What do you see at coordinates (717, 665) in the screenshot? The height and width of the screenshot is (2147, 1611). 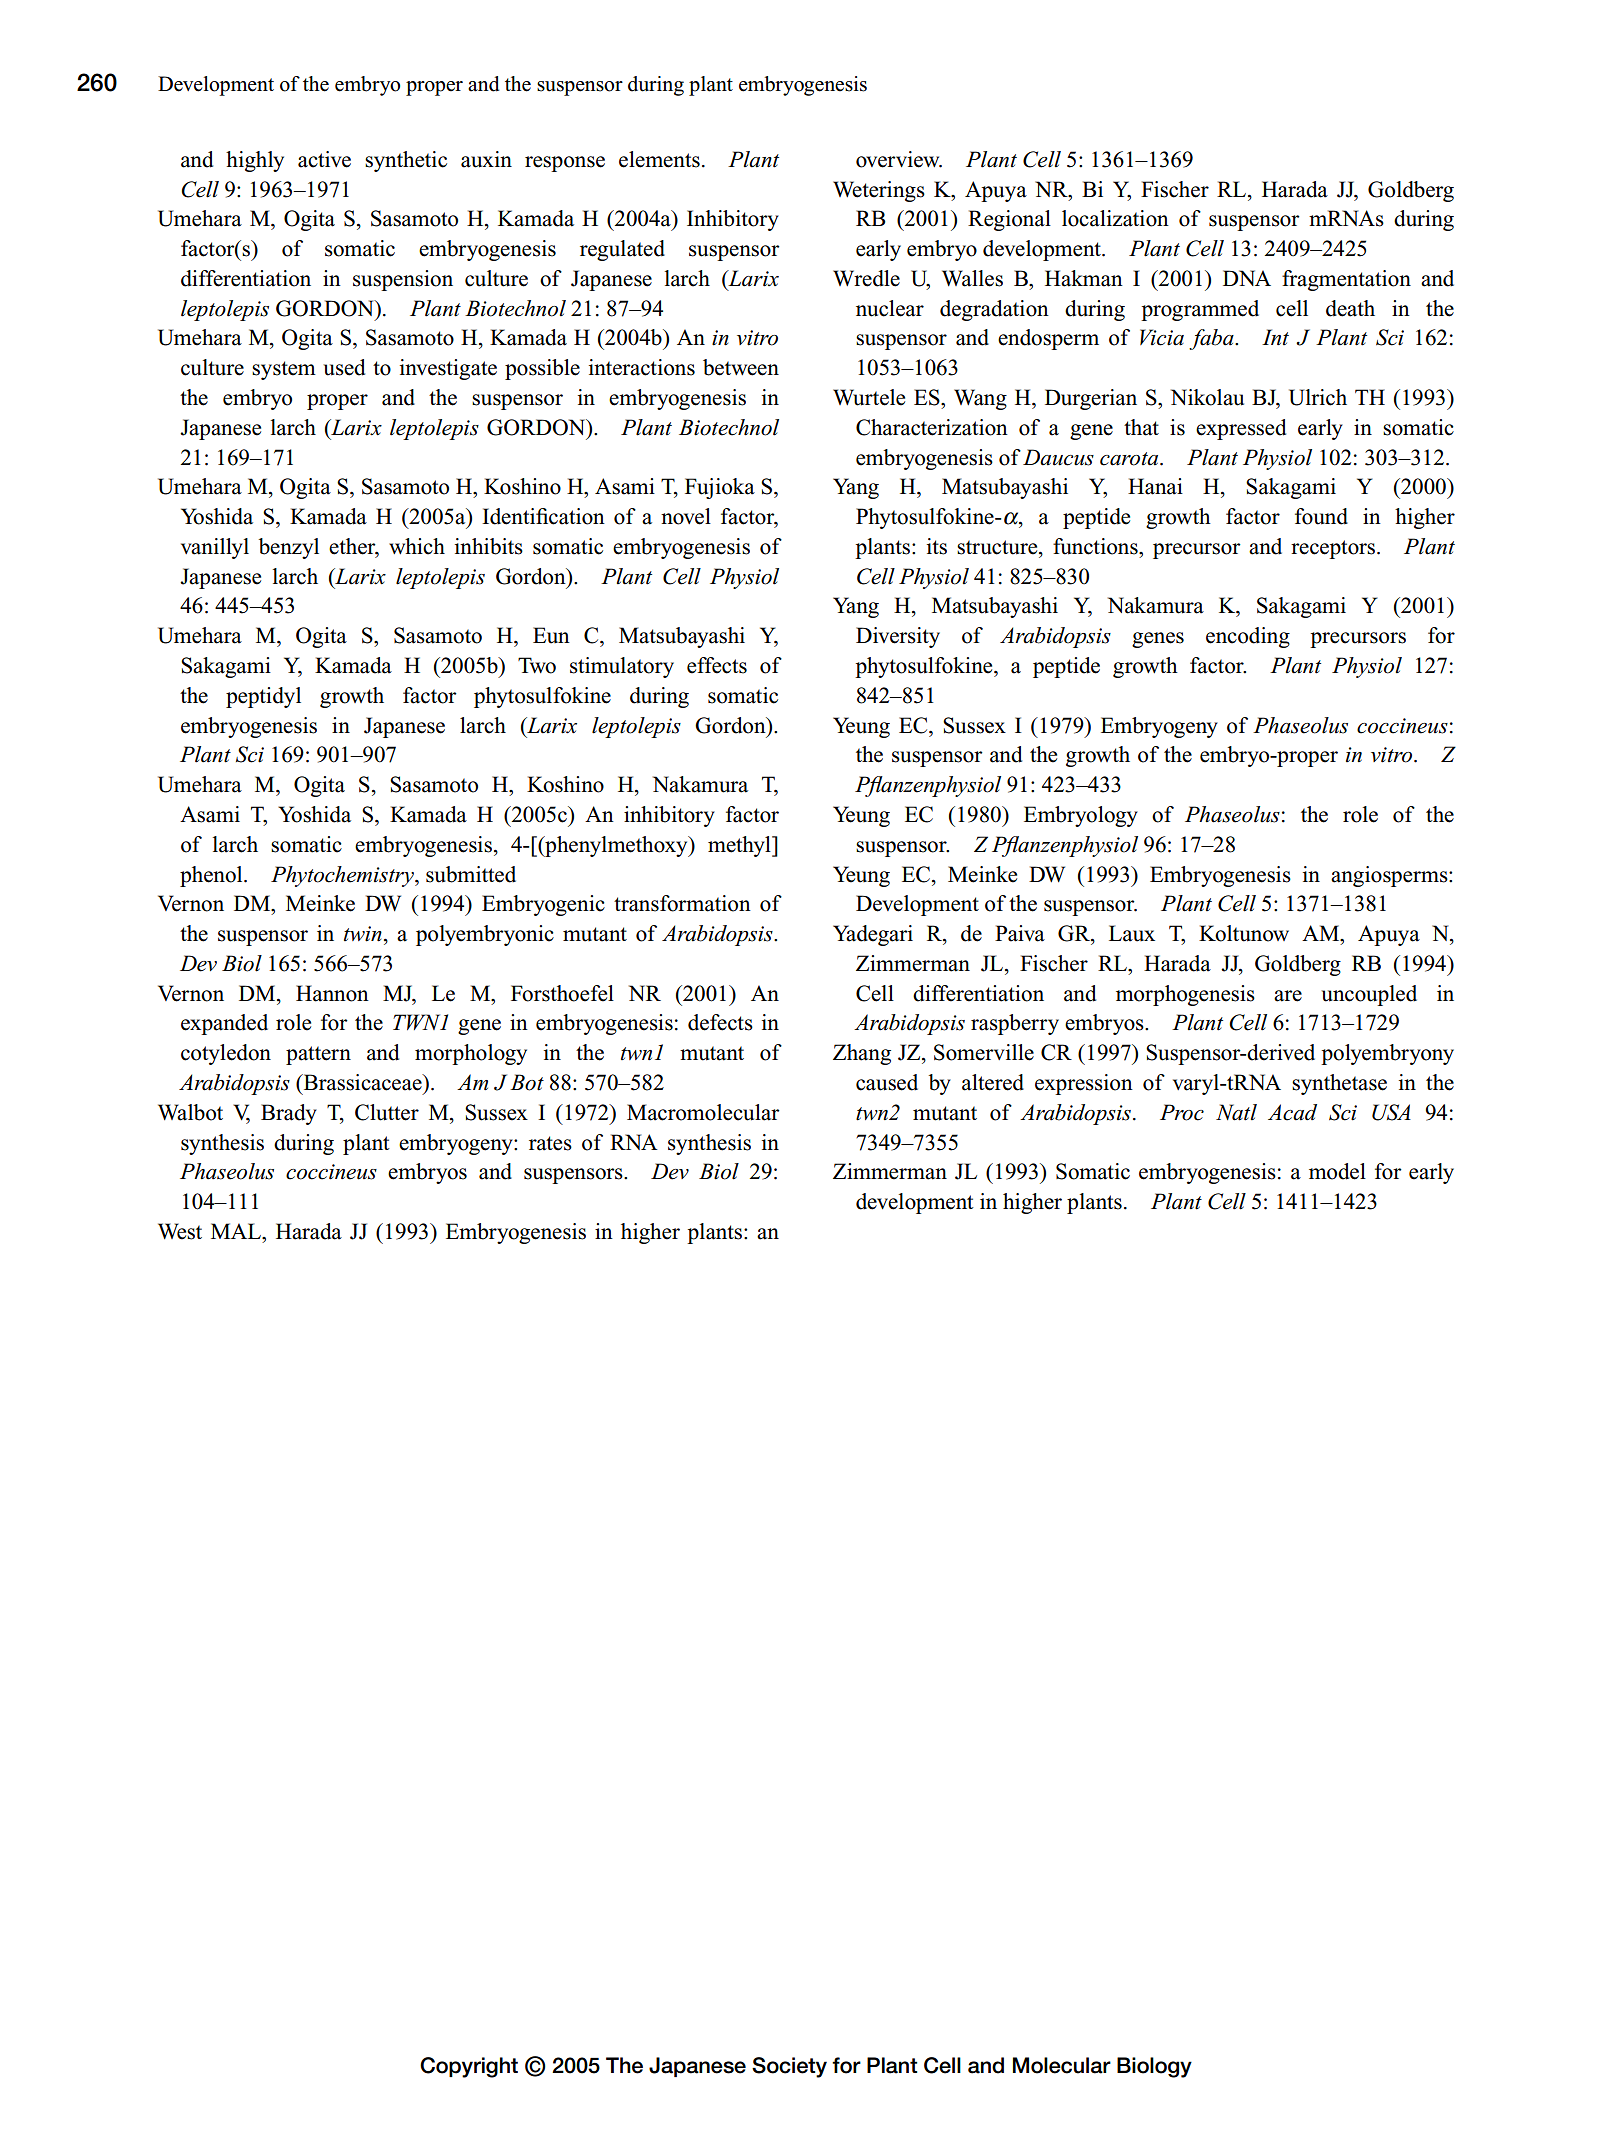 I see `effects` at bounding box center [717, 665].
